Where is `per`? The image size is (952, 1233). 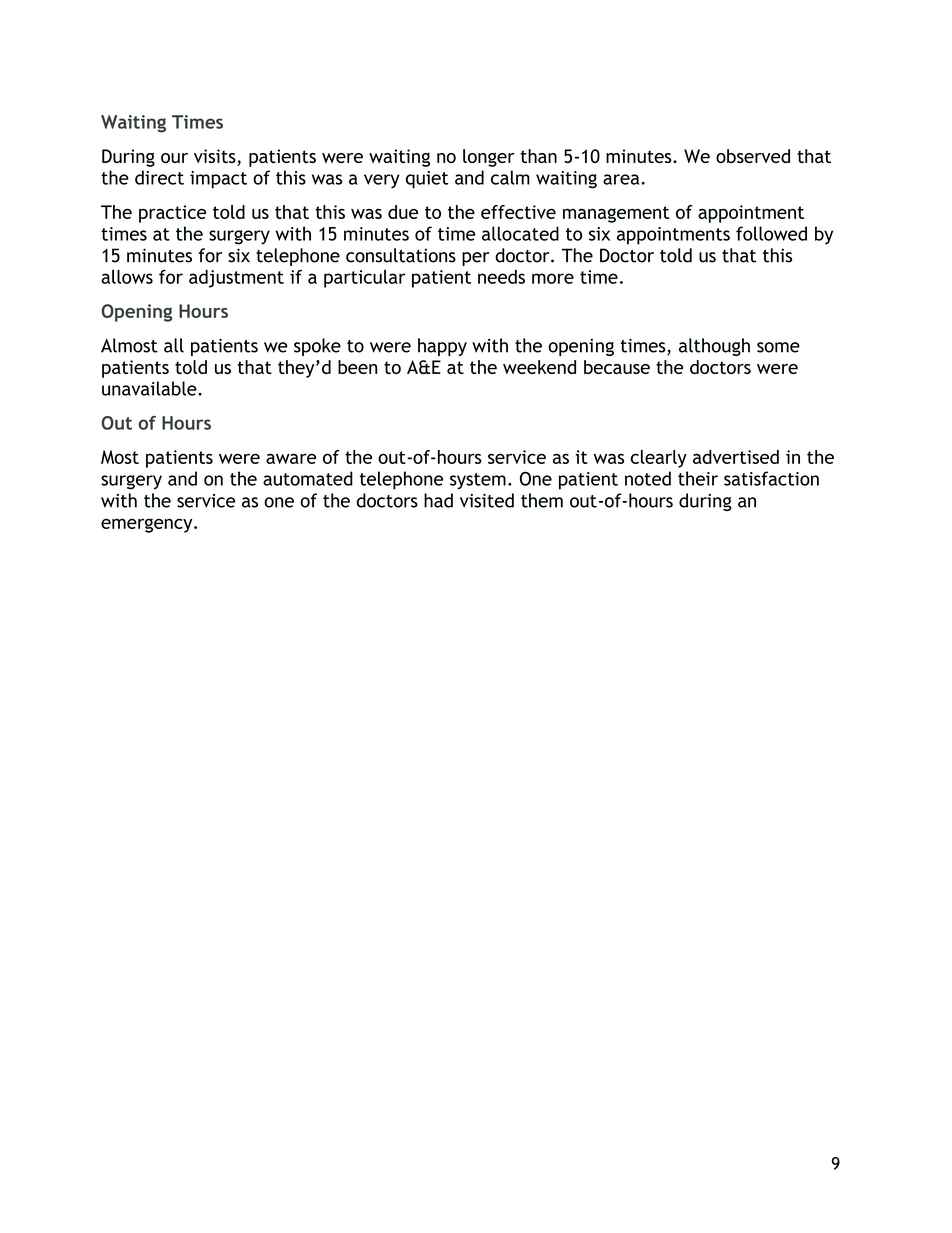 per is located at coordinates (476, 259).
